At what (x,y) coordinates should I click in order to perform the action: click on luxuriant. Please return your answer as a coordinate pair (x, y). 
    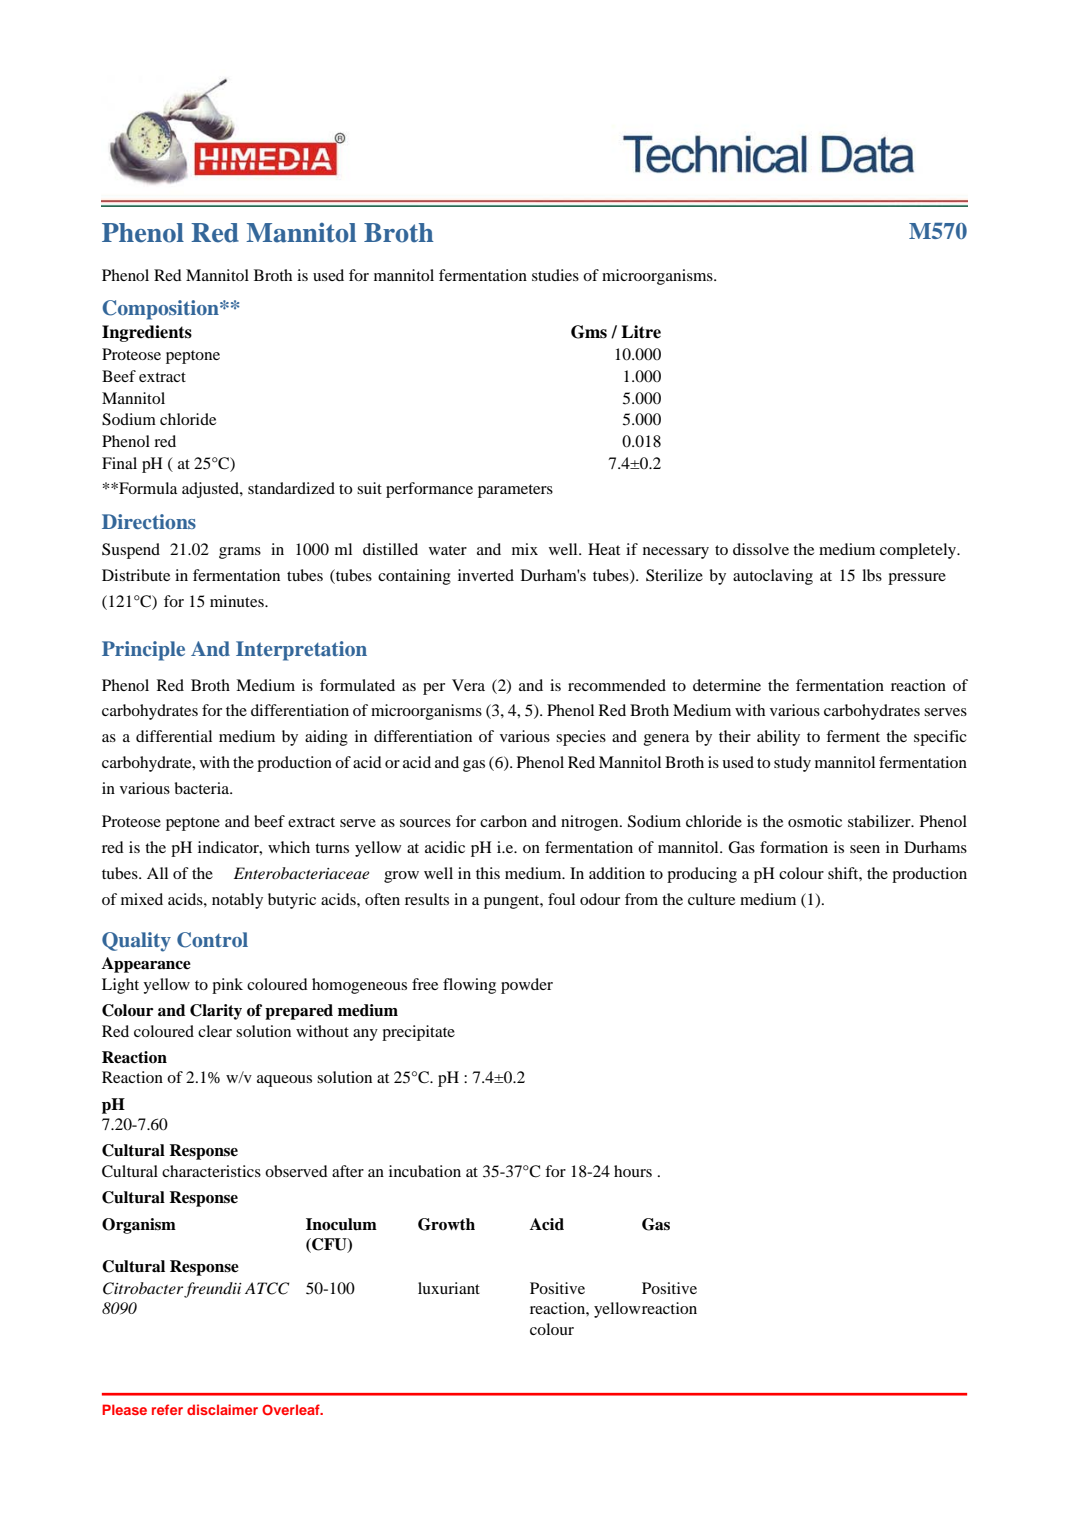
    Looking at the image, I should click on (449, 1288).
